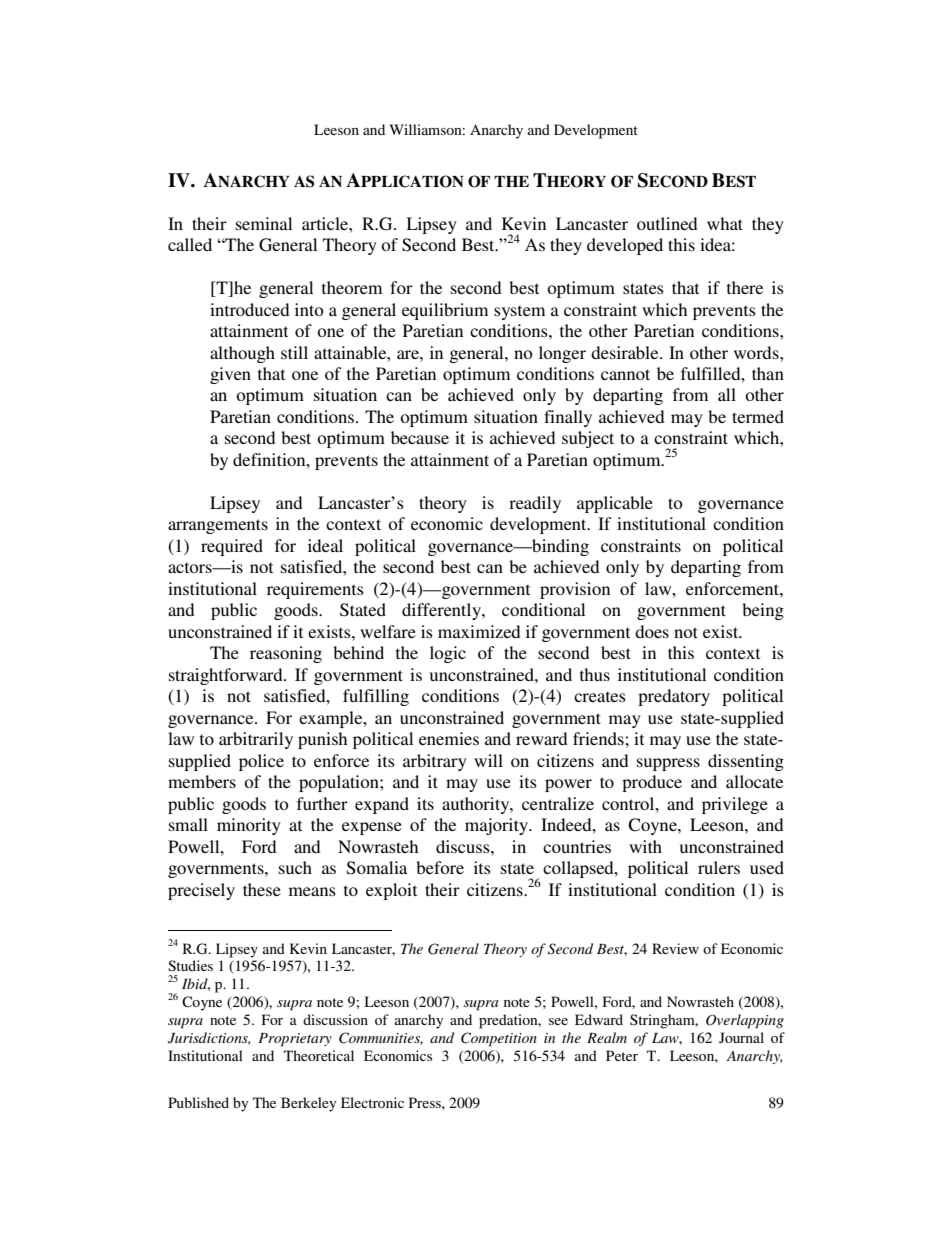 The height and width of the screenshot is (1233, 952). I want to click on what, so click(725, 223).
